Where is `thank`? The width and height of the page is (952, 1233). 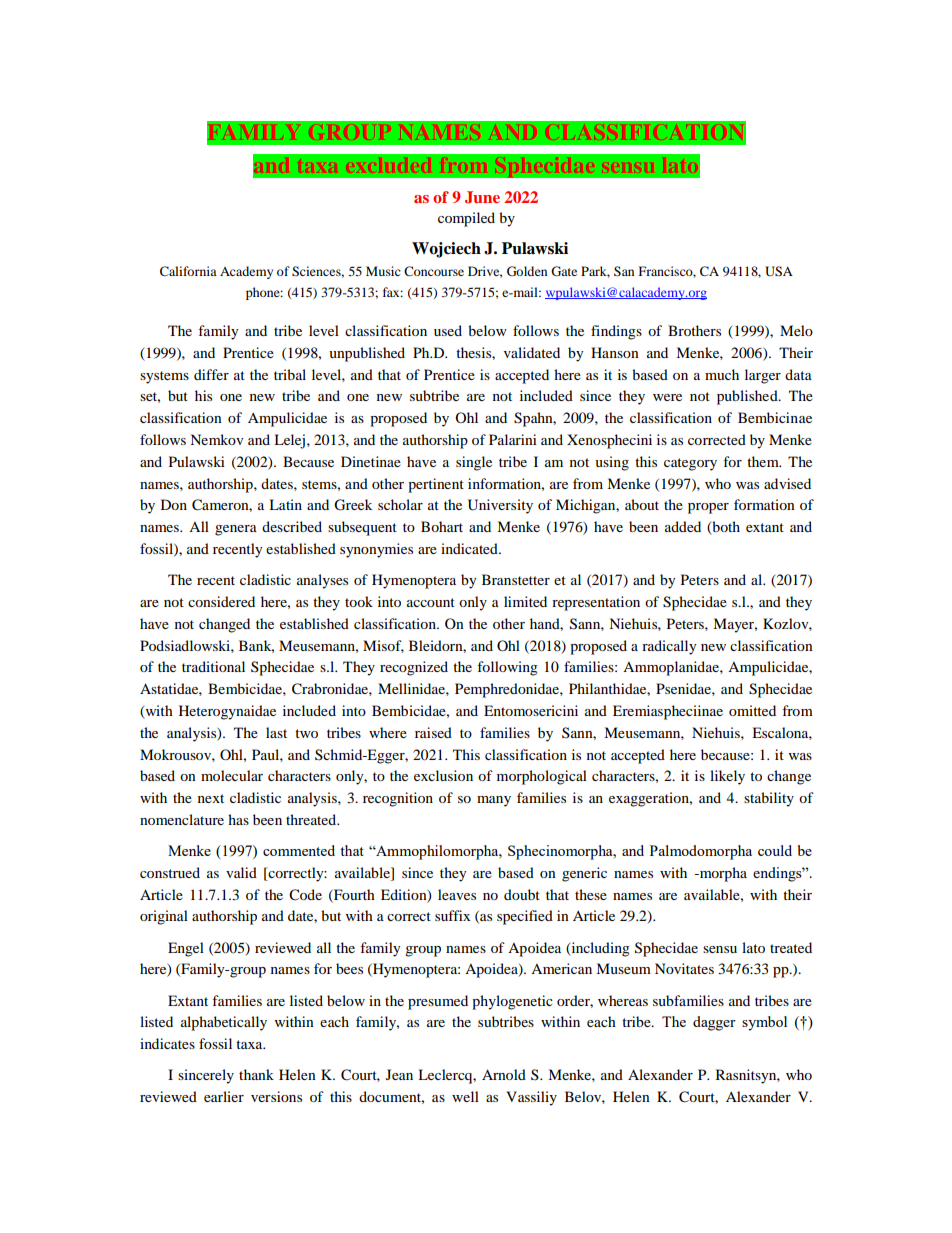
thank is located at coordinates (256, 1074).
